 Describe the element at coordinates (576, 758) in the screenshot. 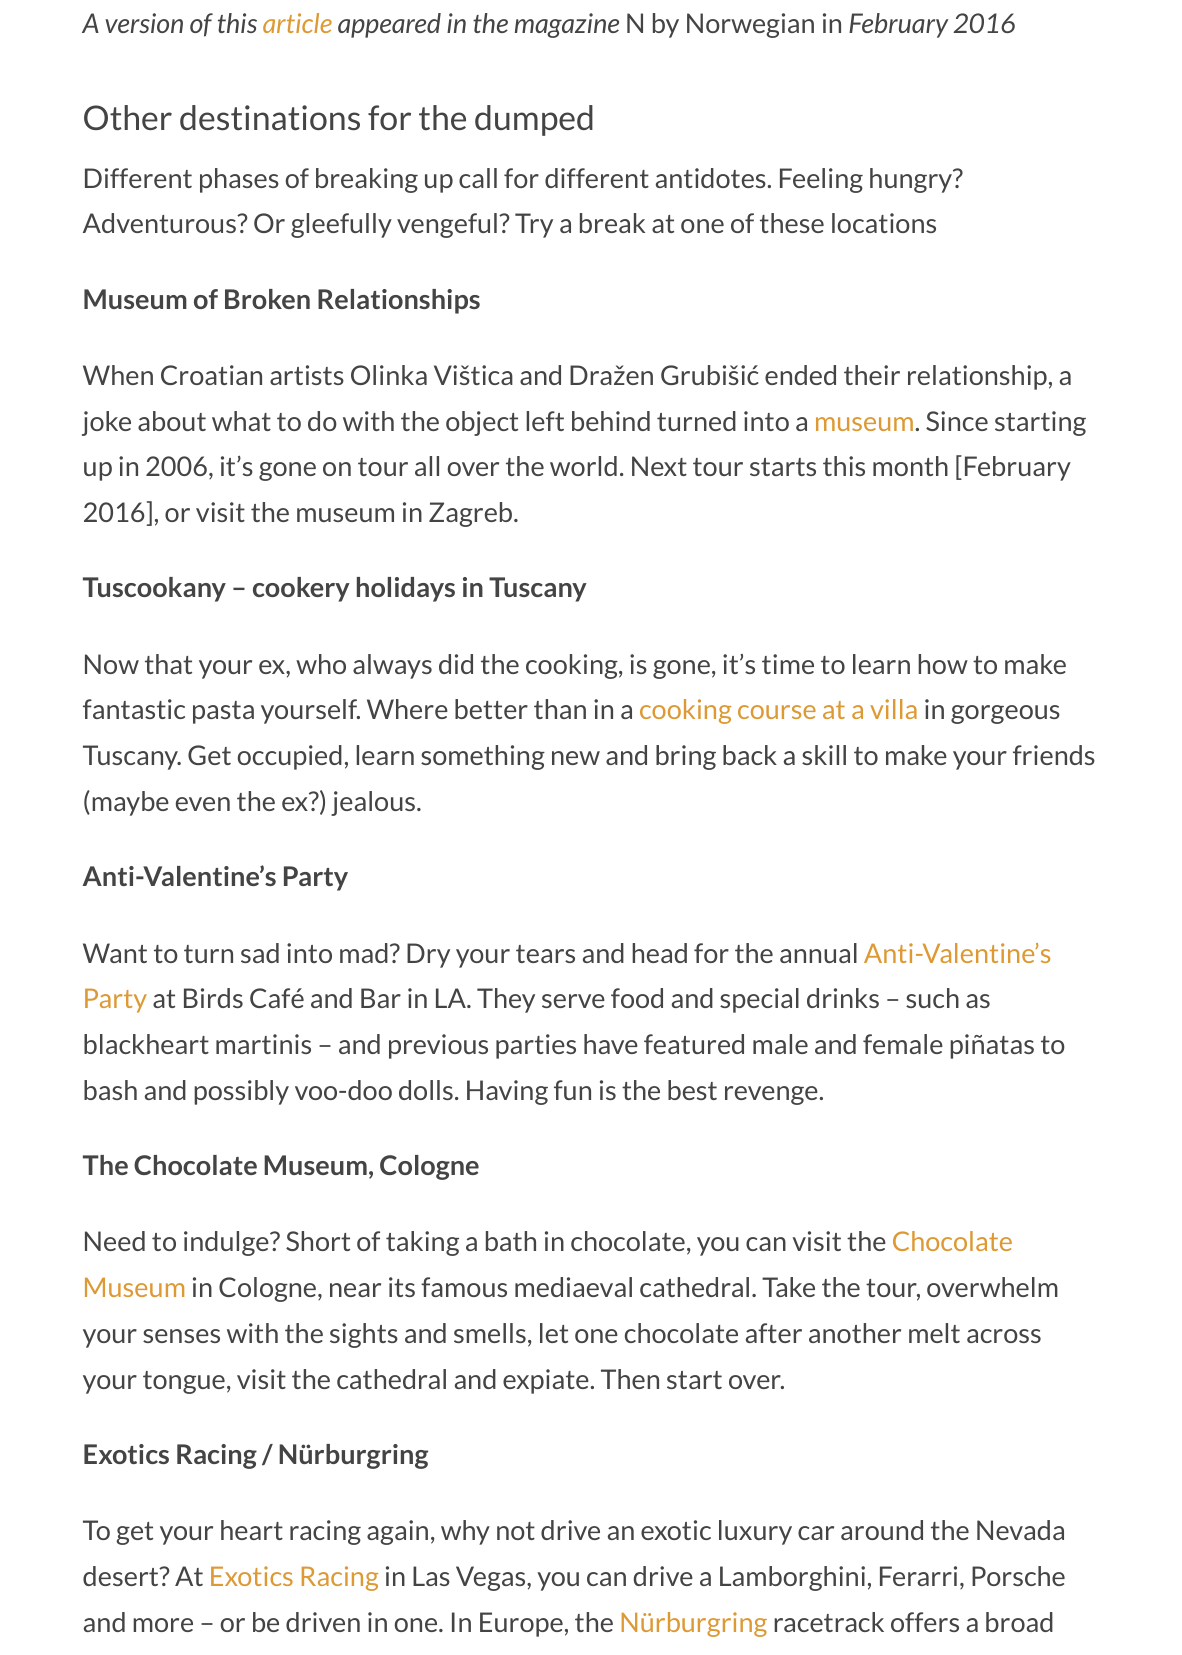

I see `new` at that location.
